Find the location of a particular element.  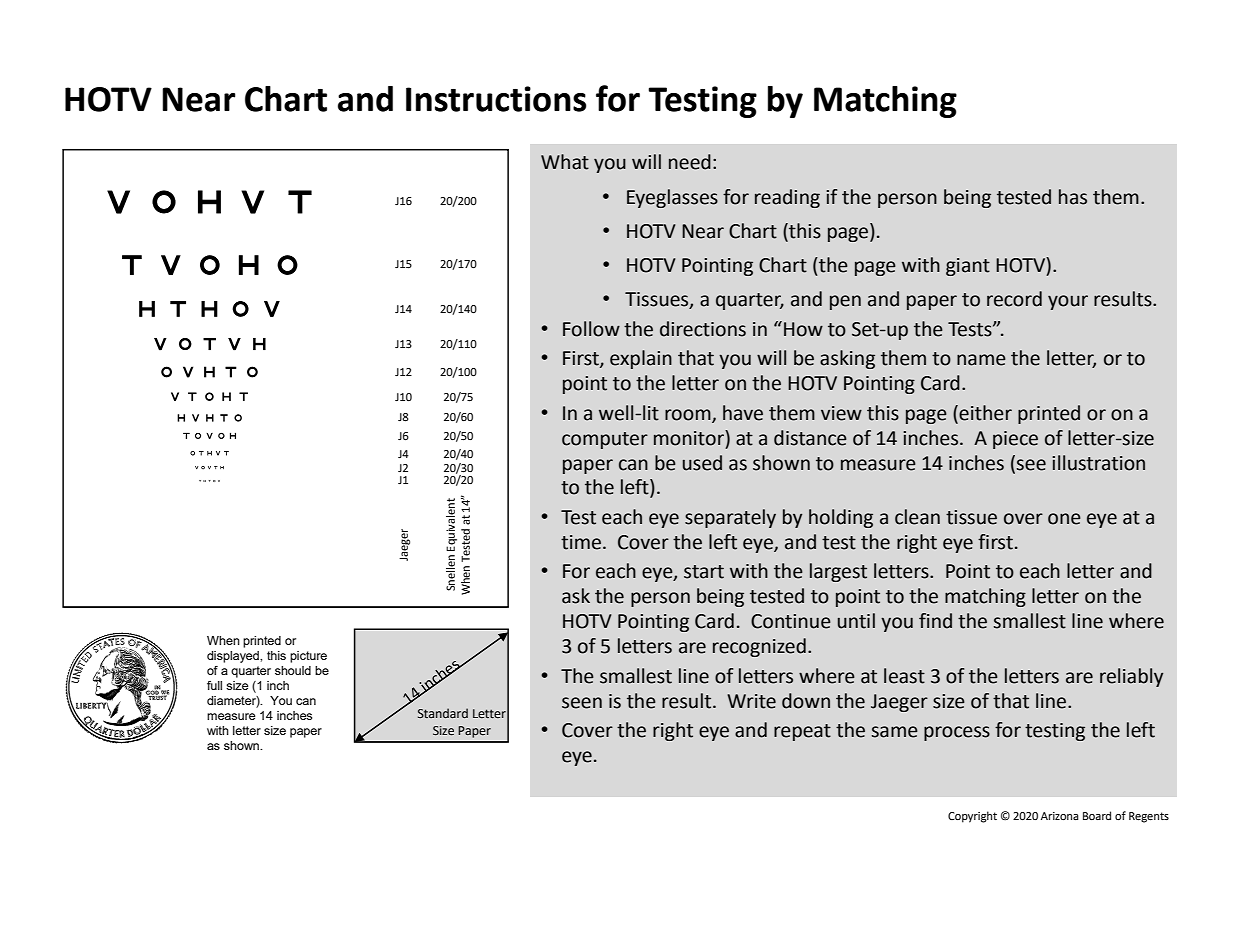

has is located at coordinates (1073, 197).
